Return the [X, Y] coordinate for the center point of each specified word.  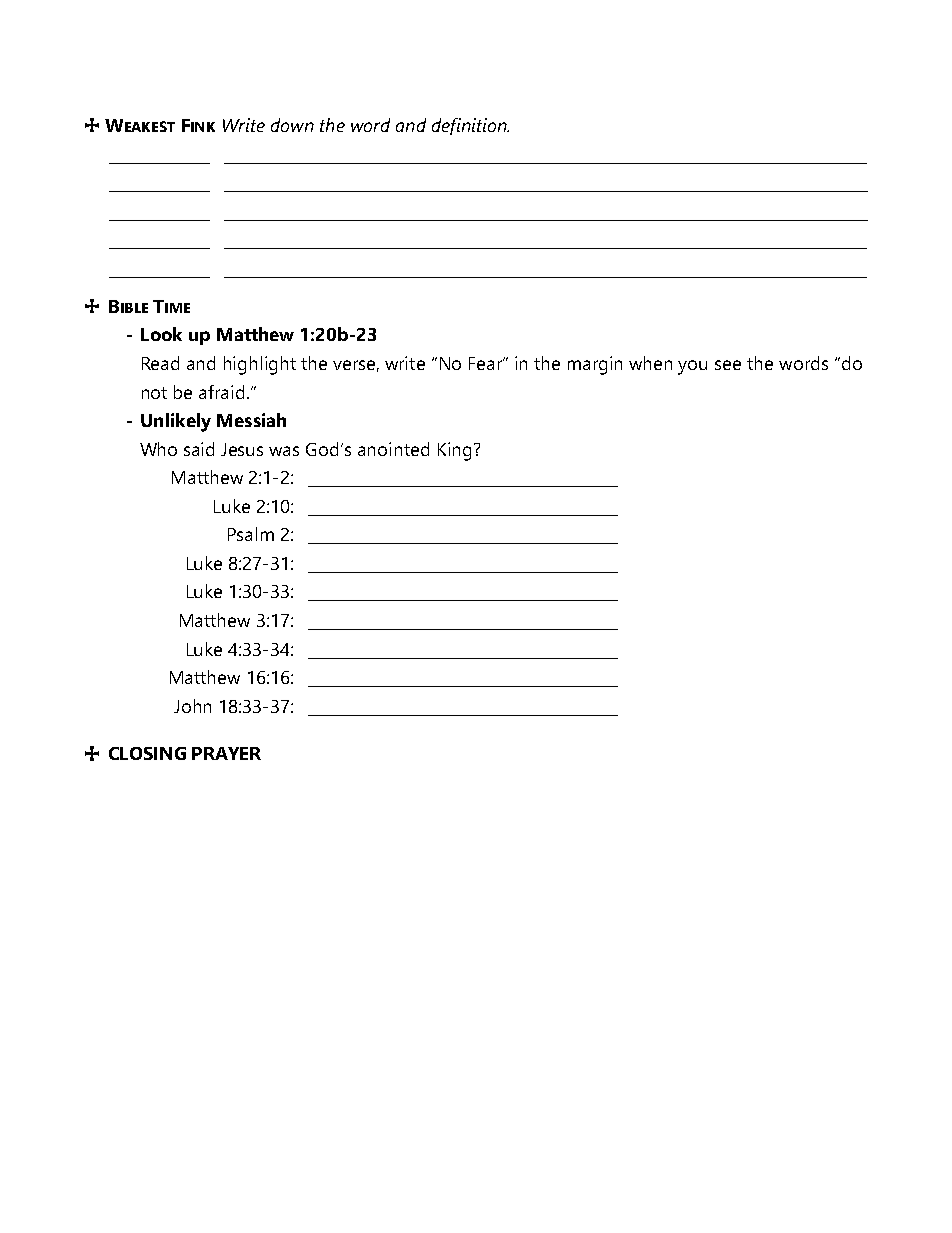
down [292, 125]
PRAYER [226, 753]
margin [595, 365]
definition [470, 126]
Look [161, 334]
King [454, 451]
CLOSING [147, 753]
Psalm [251, 534]
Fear [487, 363]
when [650, 363]
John [192, 706]
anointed [393, 449]
